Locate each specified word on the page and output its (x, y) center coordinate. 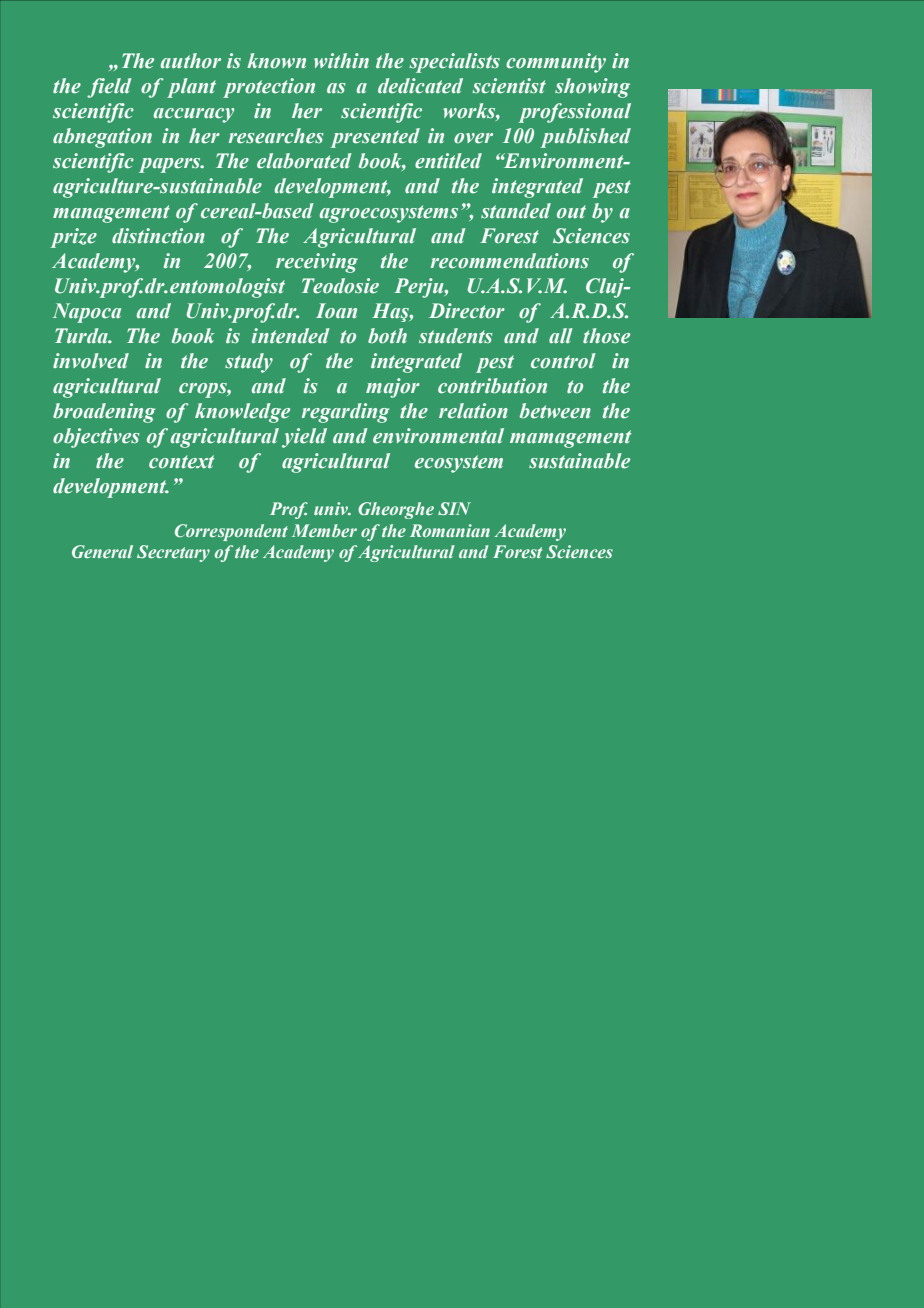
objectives (96, 438)
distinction (158, 236)
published (586, 138)
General (102, 551)
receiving (317, 263)
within (341, 60)
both (387, 336)
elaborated (304, 161)
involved (91, 361)
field (109, 88)
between (555, 411)
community (556, 63)
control (563, 361)
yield (304, 438)
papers (171, 165)
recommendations (510, 261)
